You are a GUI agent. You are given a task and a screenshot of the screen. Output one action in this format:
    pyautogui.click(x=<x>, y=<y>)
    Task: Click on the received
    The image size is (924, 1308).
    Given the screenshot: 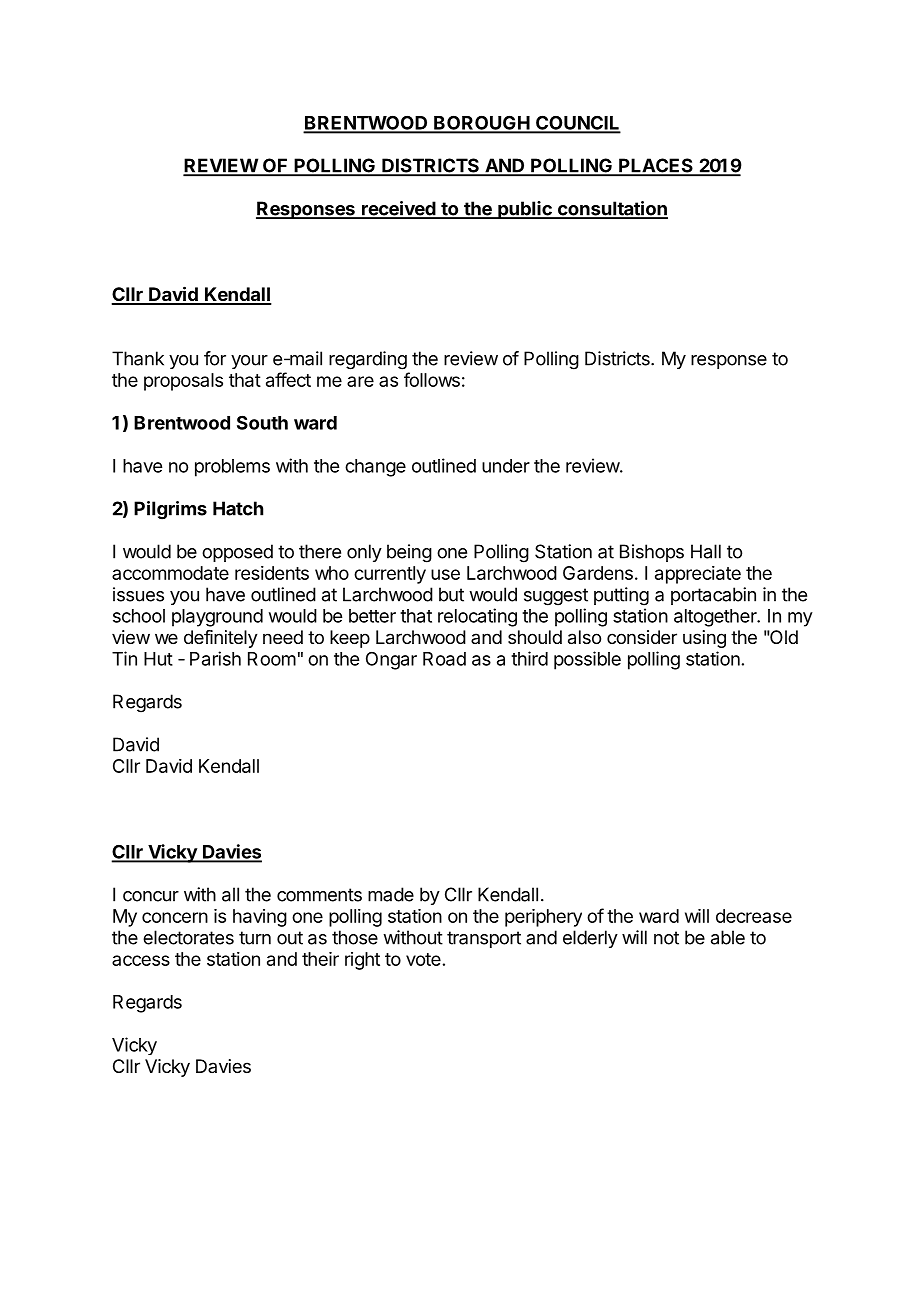 What is the action you would take?
    pyautogui.click(x=398, y=209)
